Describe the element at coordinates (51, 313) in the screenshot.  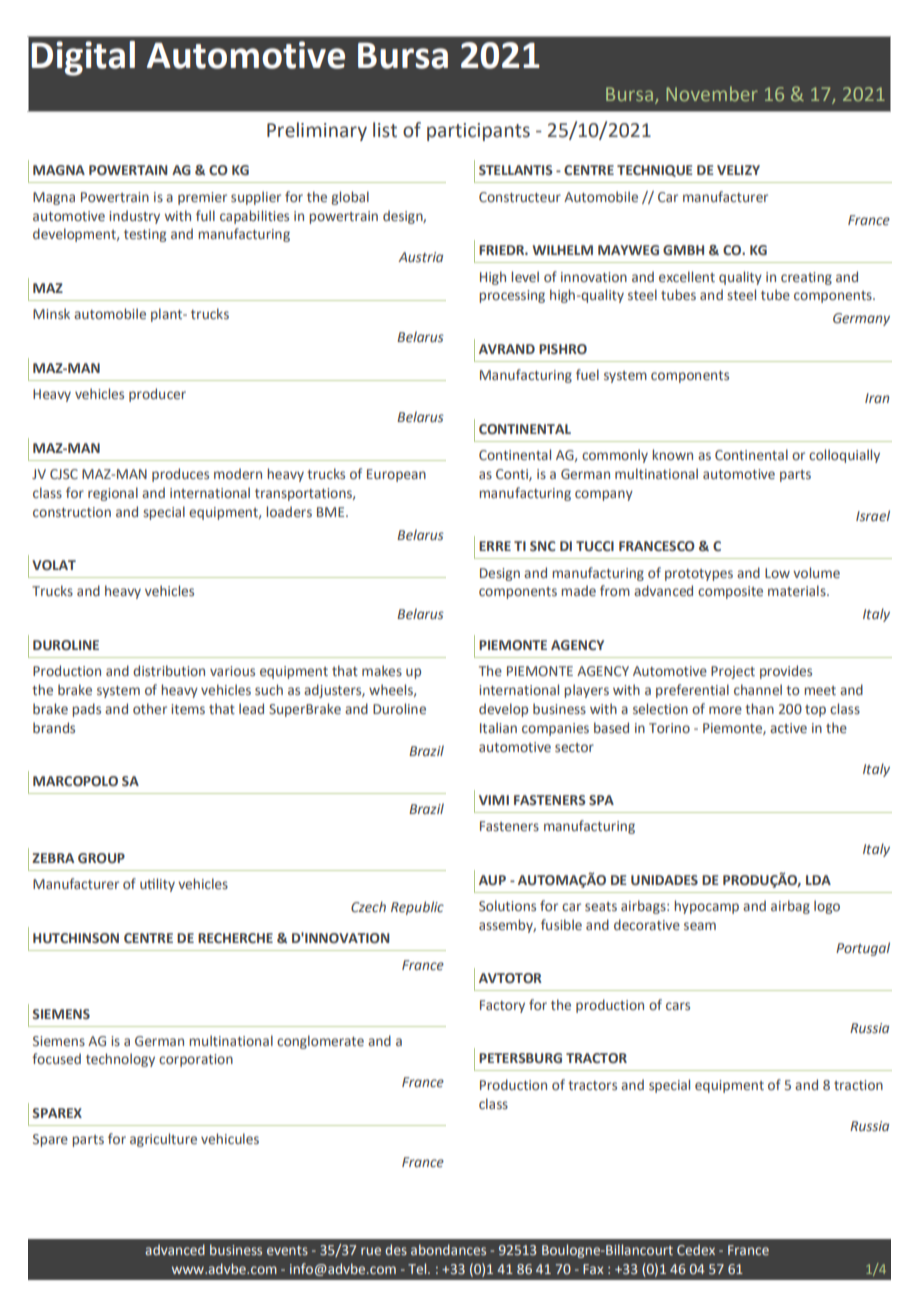
I see `Minsk` at that location.
